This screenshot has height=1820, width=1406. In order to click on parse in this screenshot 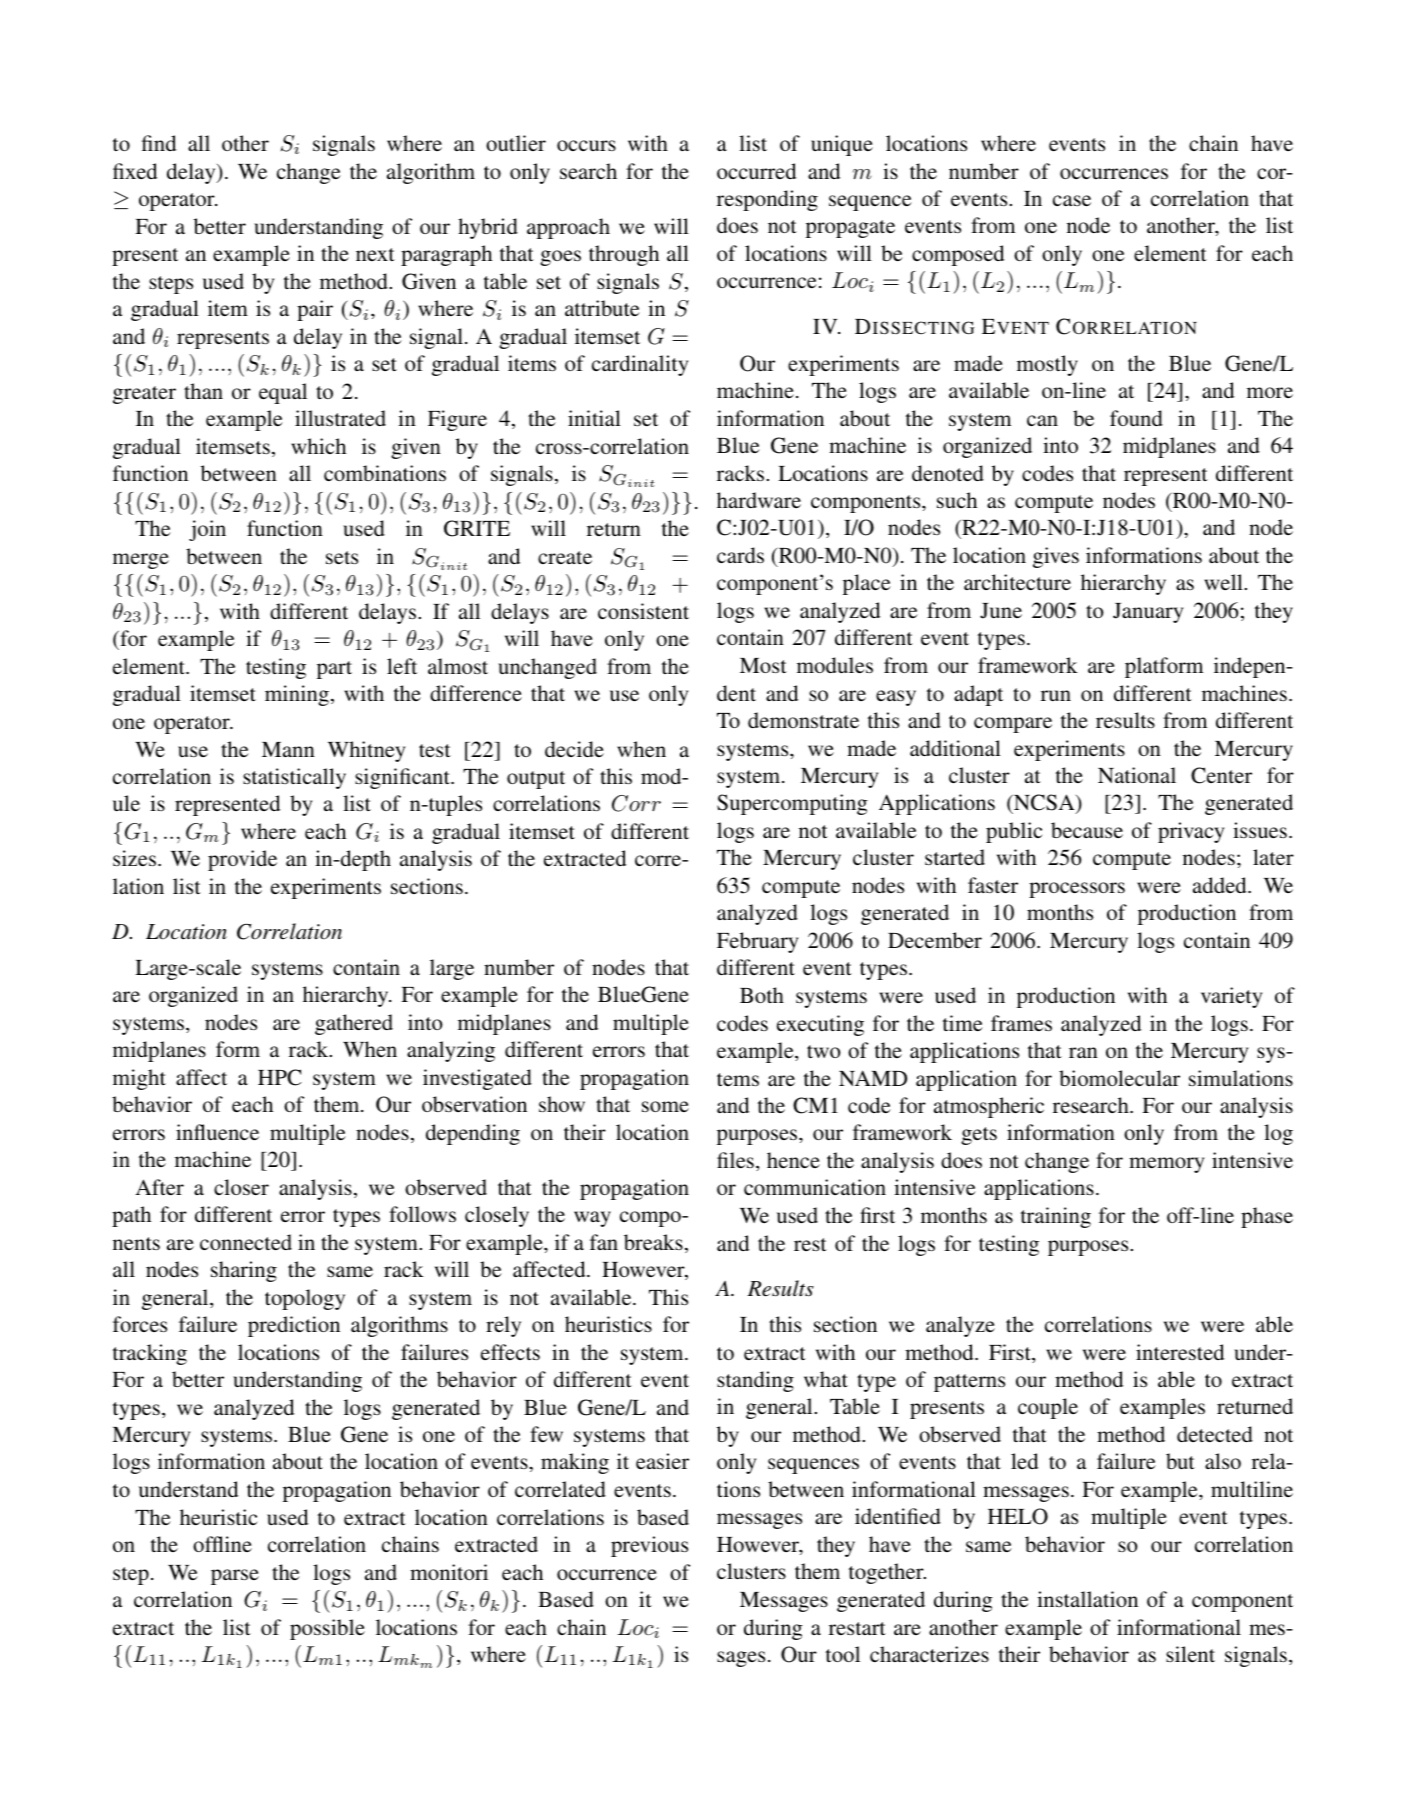, I will do `click(235, 1577)`.
